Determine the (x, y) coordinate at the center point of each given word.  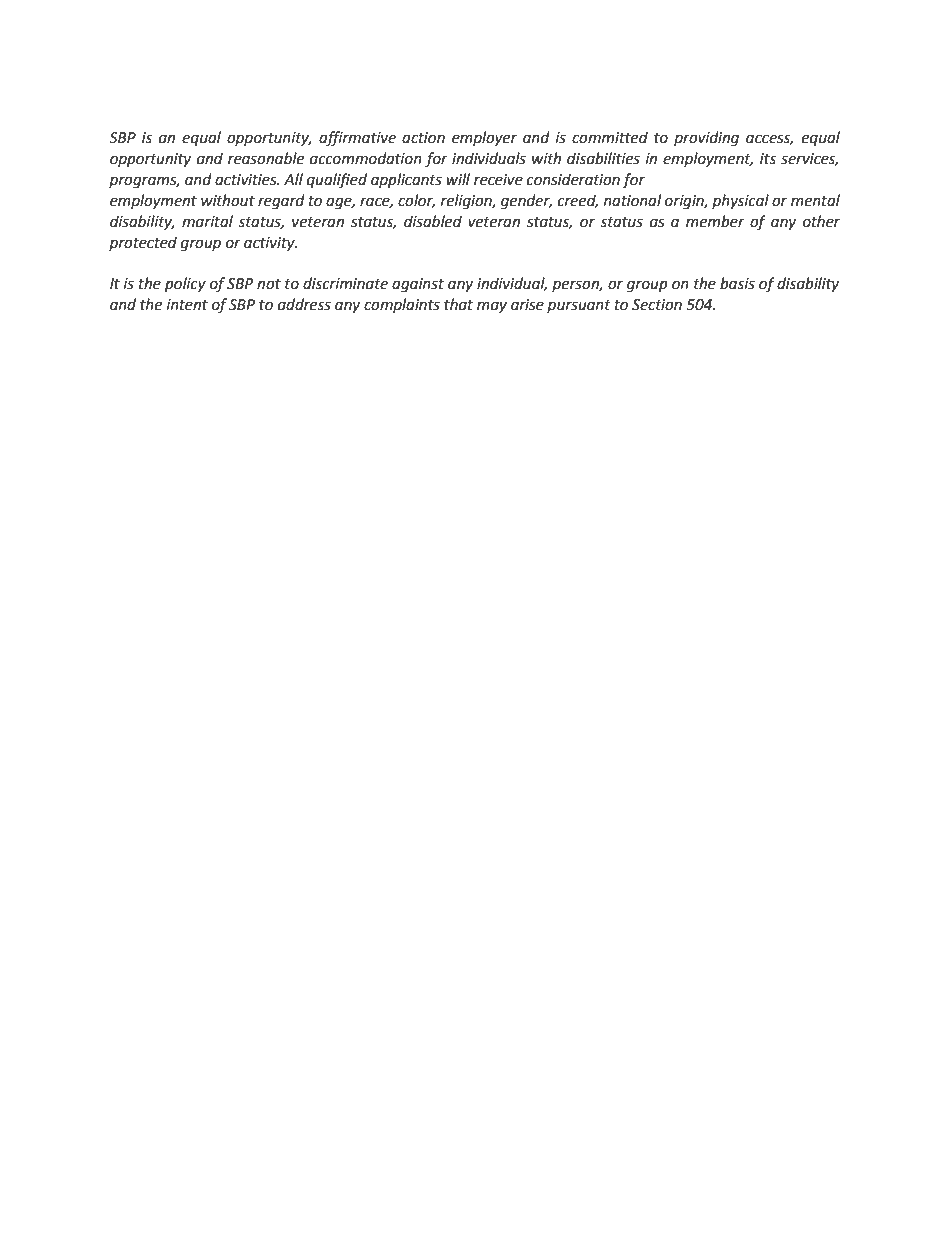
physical (740, 201)
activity (270, 244)
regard (281, 202)
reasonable (266, 158)
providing (706, 139)
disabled (433, 221)
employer (484, 138)
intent (187, 305)
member (715, 221)
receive (498, 180)
